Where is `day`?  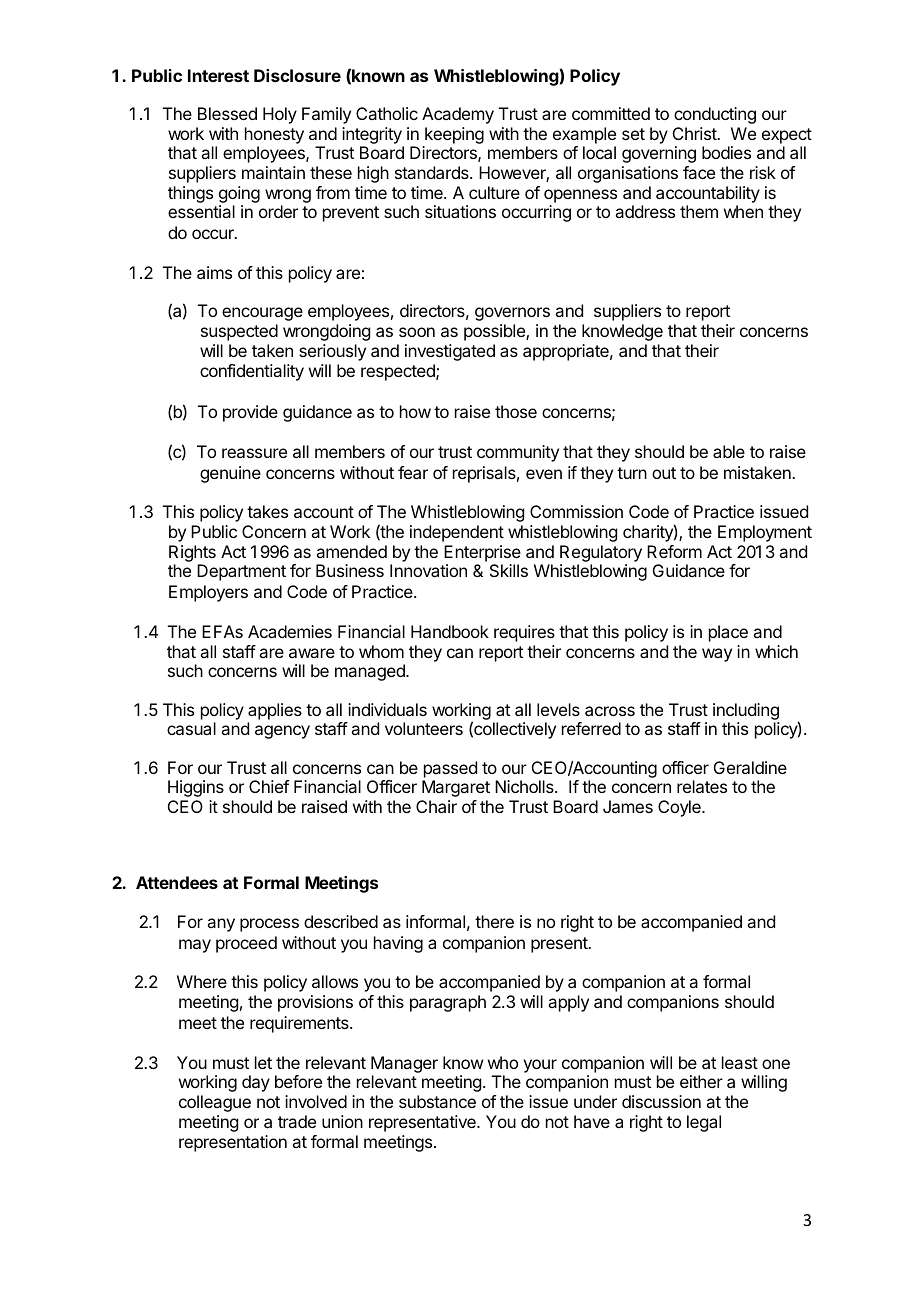 day is located at coordinates (256, 1083).
